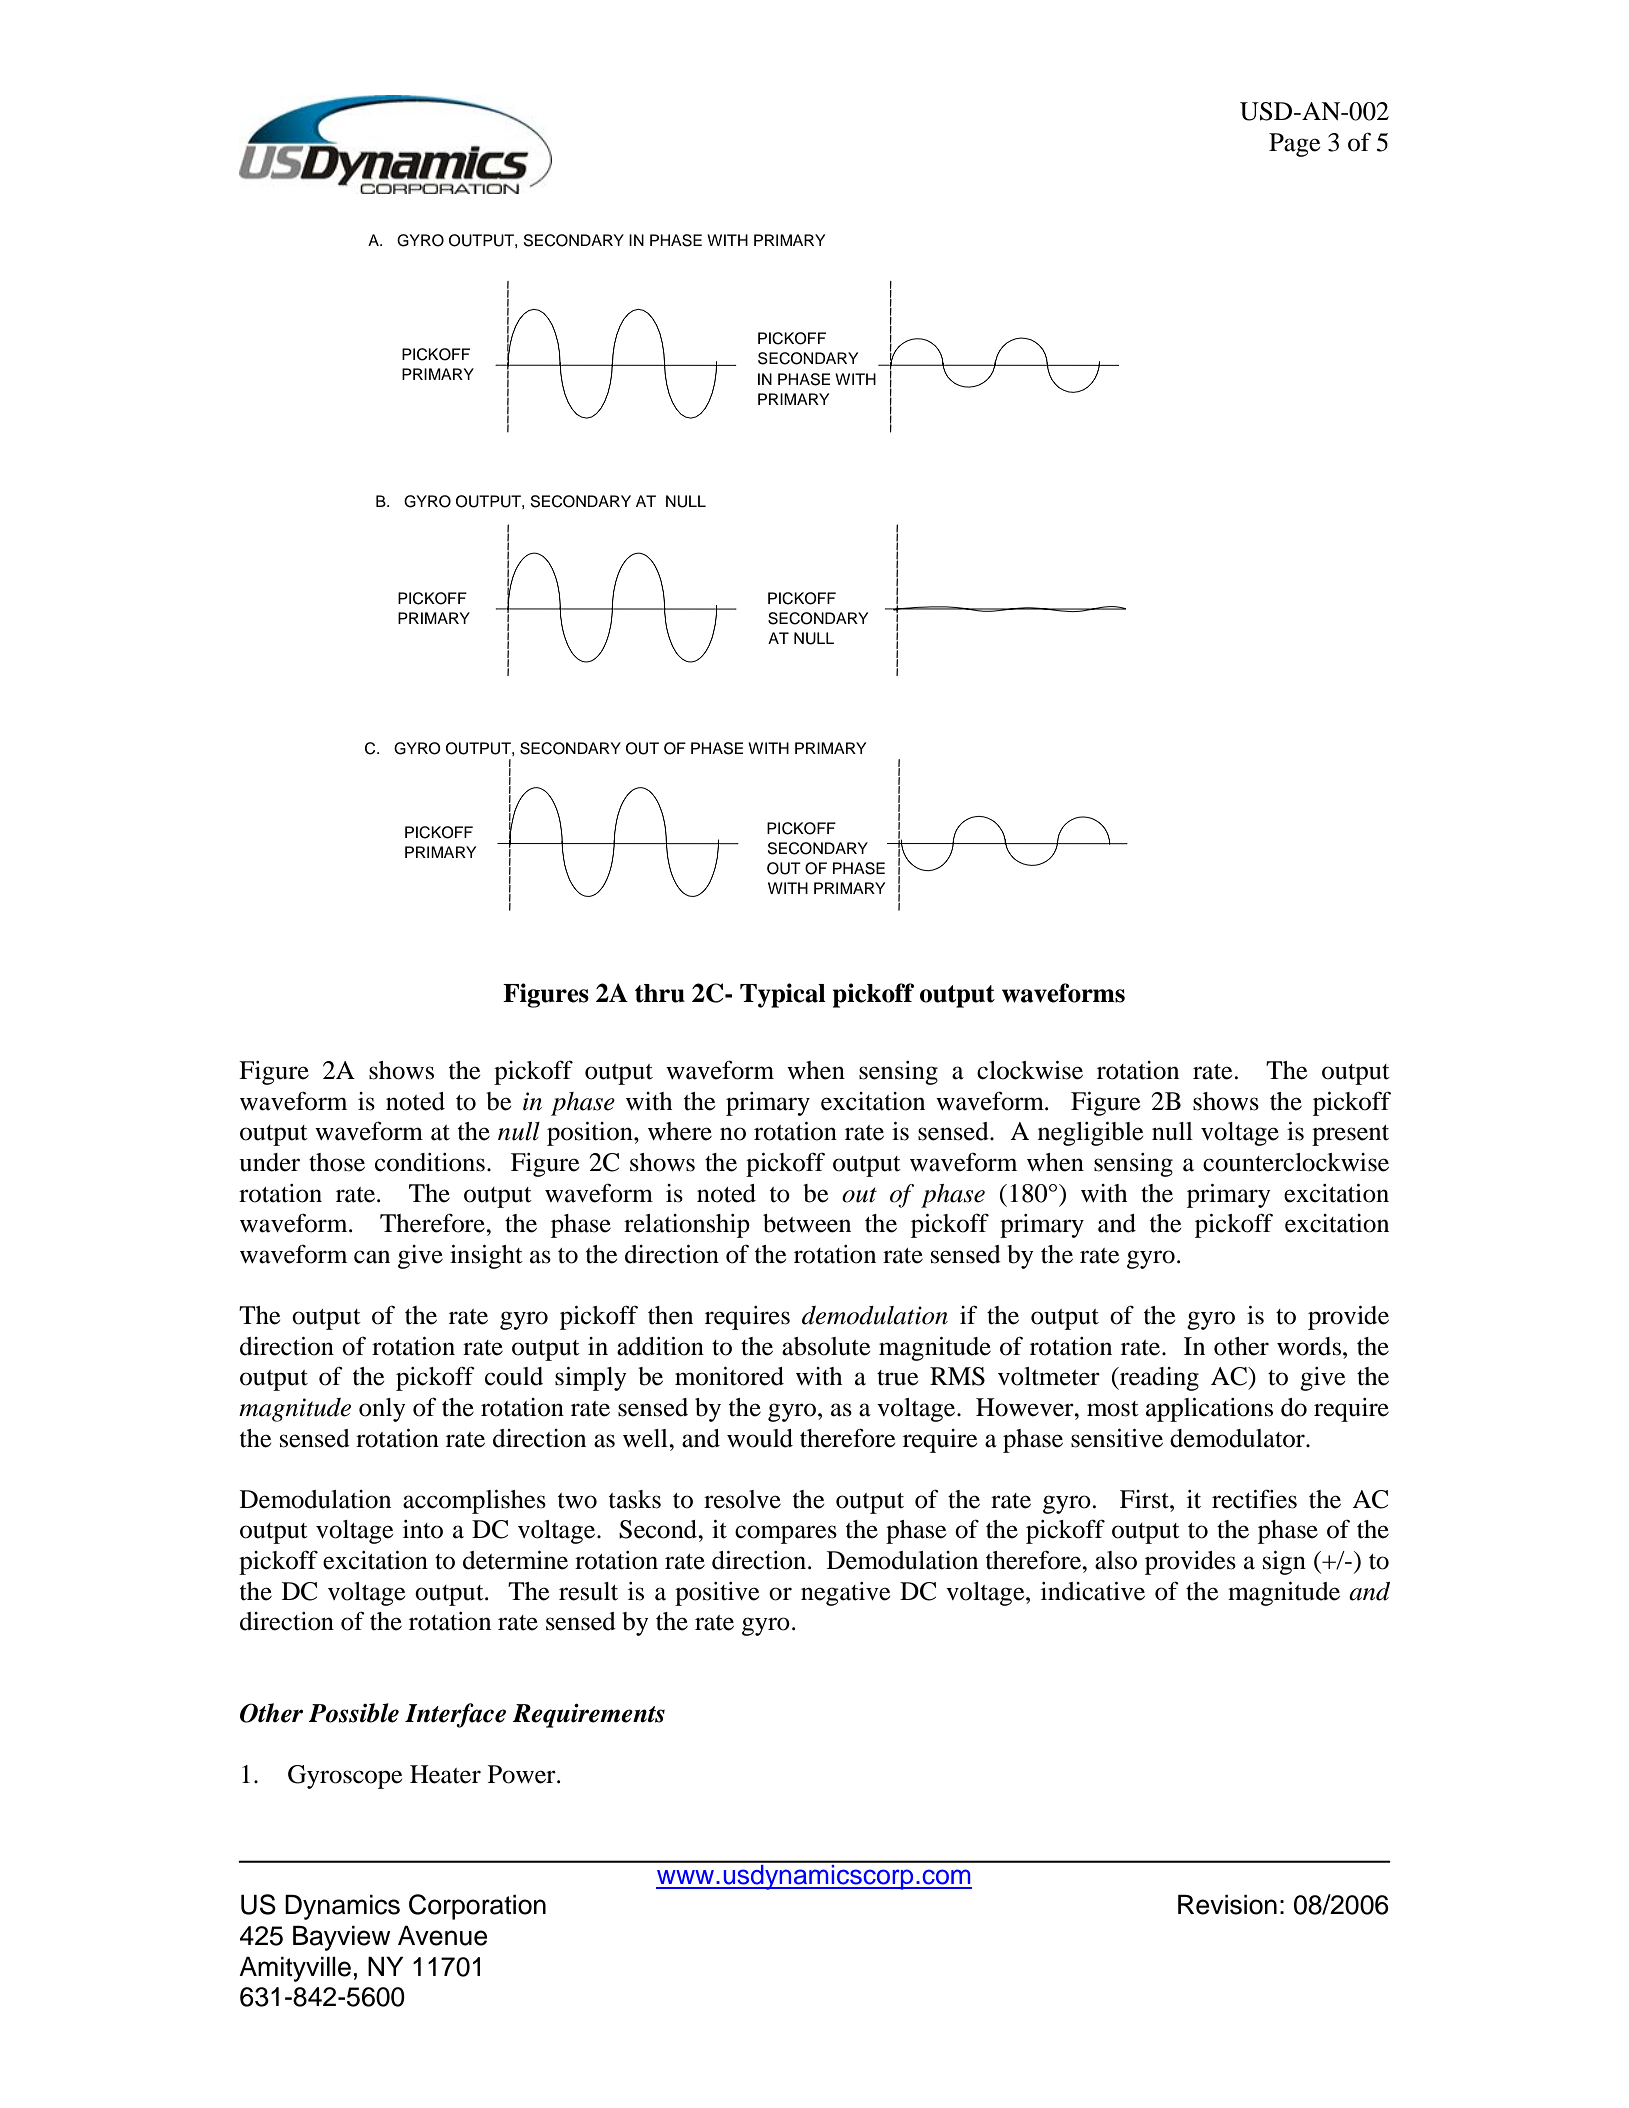  Describe the element at coordinates (442, 1936) in the screenshot. I see `Avenue` at that location.
